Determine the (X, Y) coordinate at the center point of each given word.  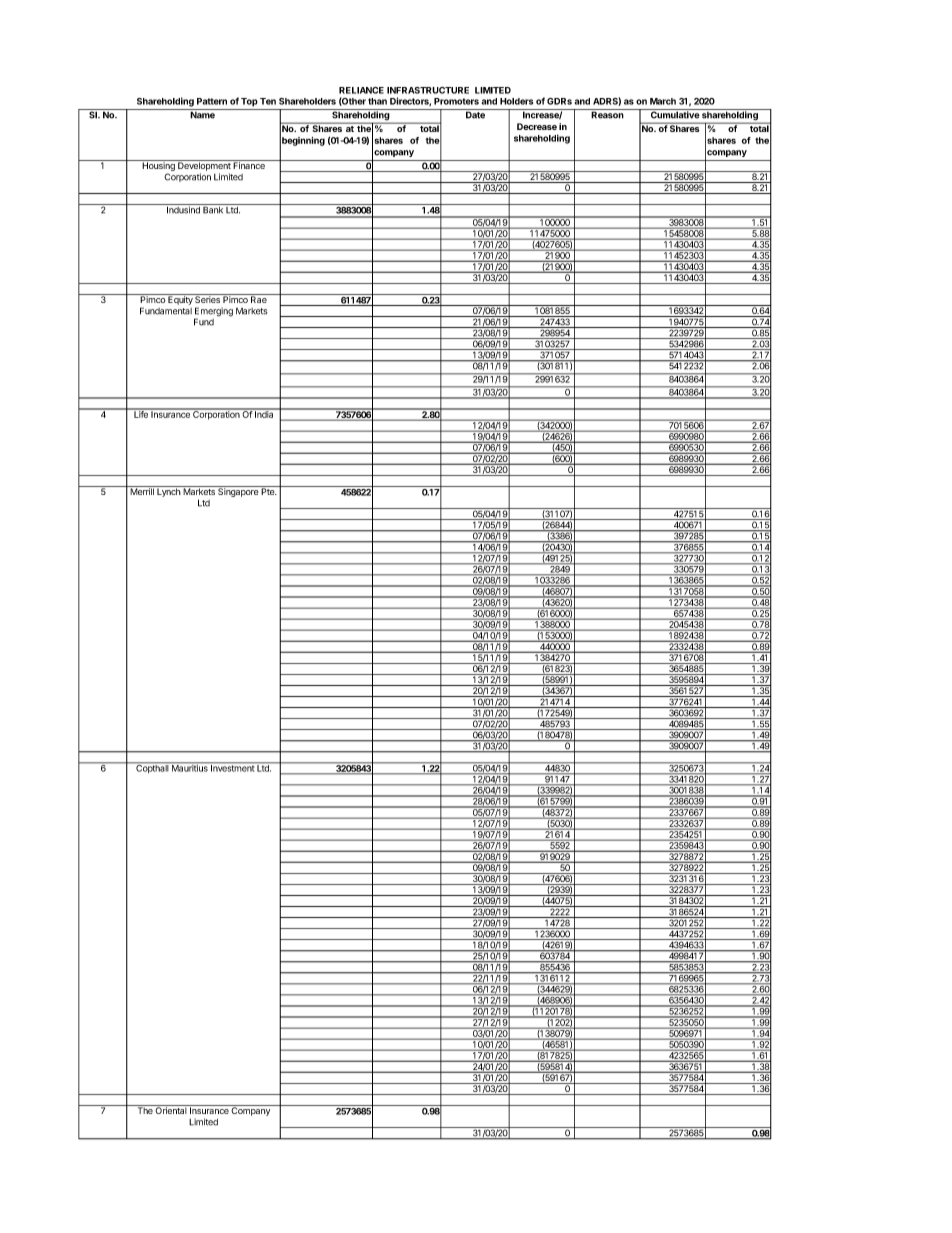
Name (202, 115)
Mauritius (190, 767)
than (377, 101)
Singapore (238, 491)
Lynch (168, 491)
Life (141, 413)
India (264, 413)
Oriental (171, 1109)
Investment (232, 767)
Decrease (537, 126)
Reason (607, 115)
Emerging (213, 313)
